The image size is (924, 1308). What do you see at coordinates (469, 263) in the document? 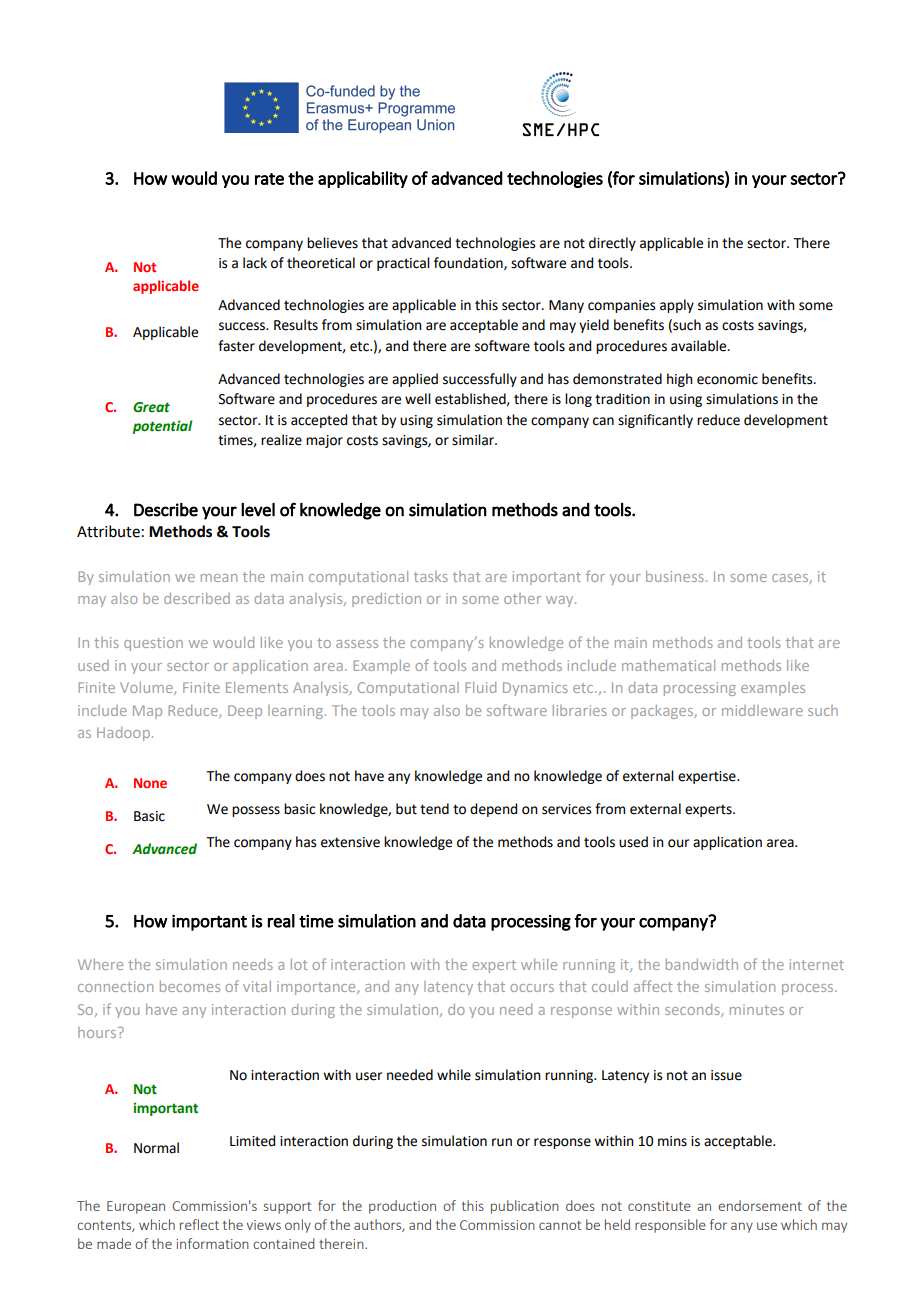
I see `foundation` at bounding box center [469, 263].
